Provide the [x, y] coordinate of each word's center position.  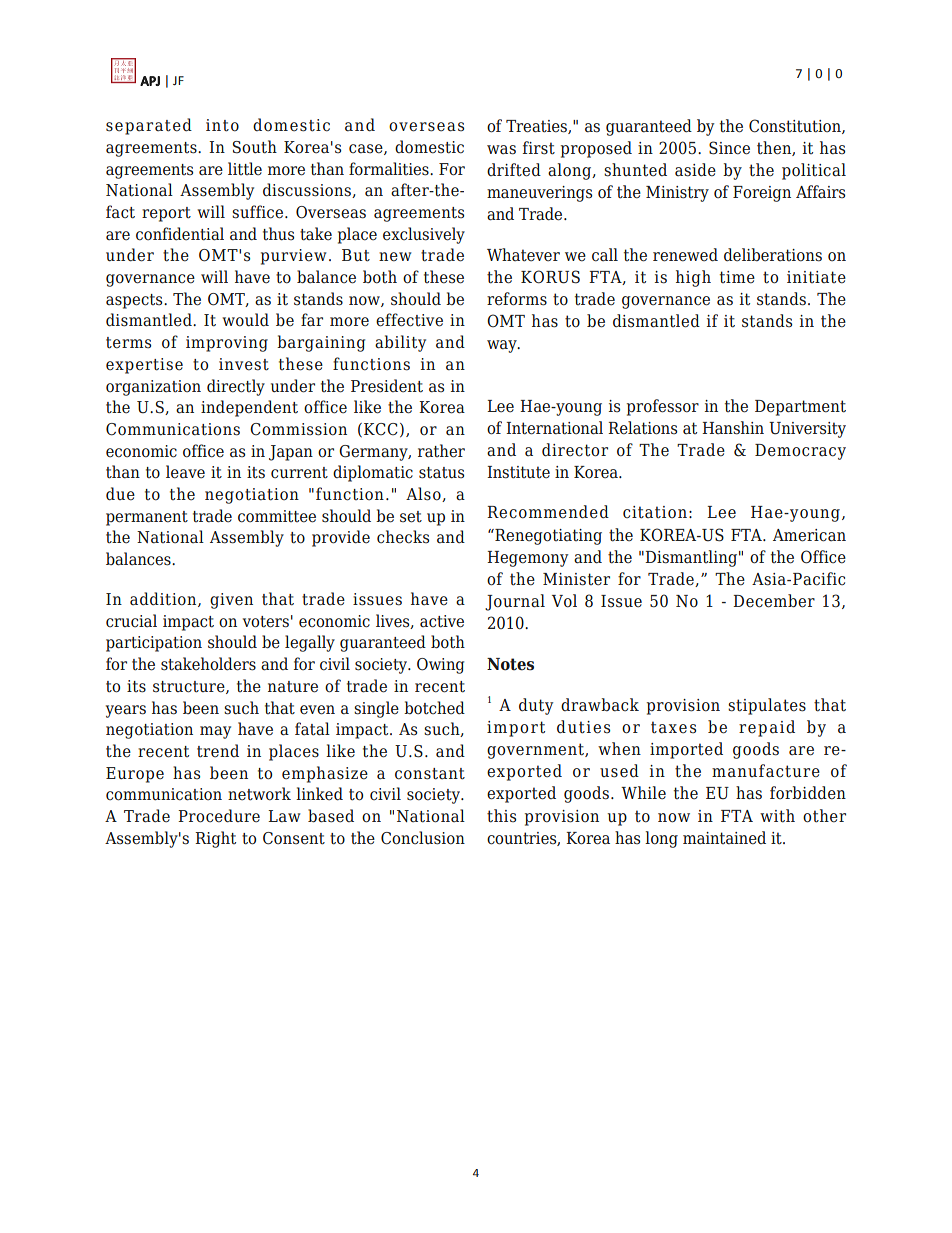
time [737, 277]
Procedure [219, 816]
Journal [515, 602]
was [501, 150]
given [231, 601]
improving [227, 344]
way [503, 346]
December [774, 601]
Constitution [796, 126]
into [222, 125]
